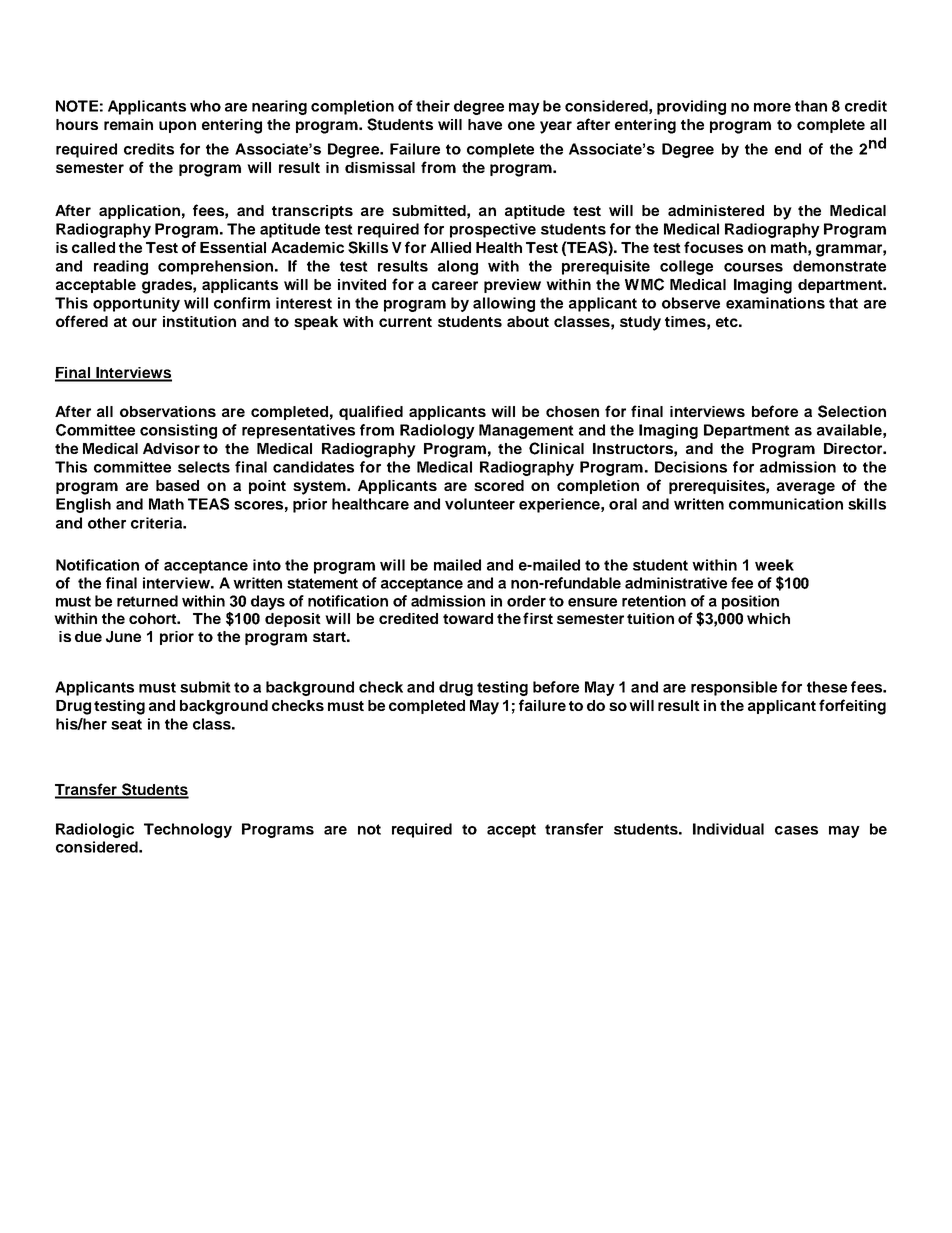  What do you see at coordinates (796, 830) in the screenshot?
I see `cases` at bounding box center [796, 830].
